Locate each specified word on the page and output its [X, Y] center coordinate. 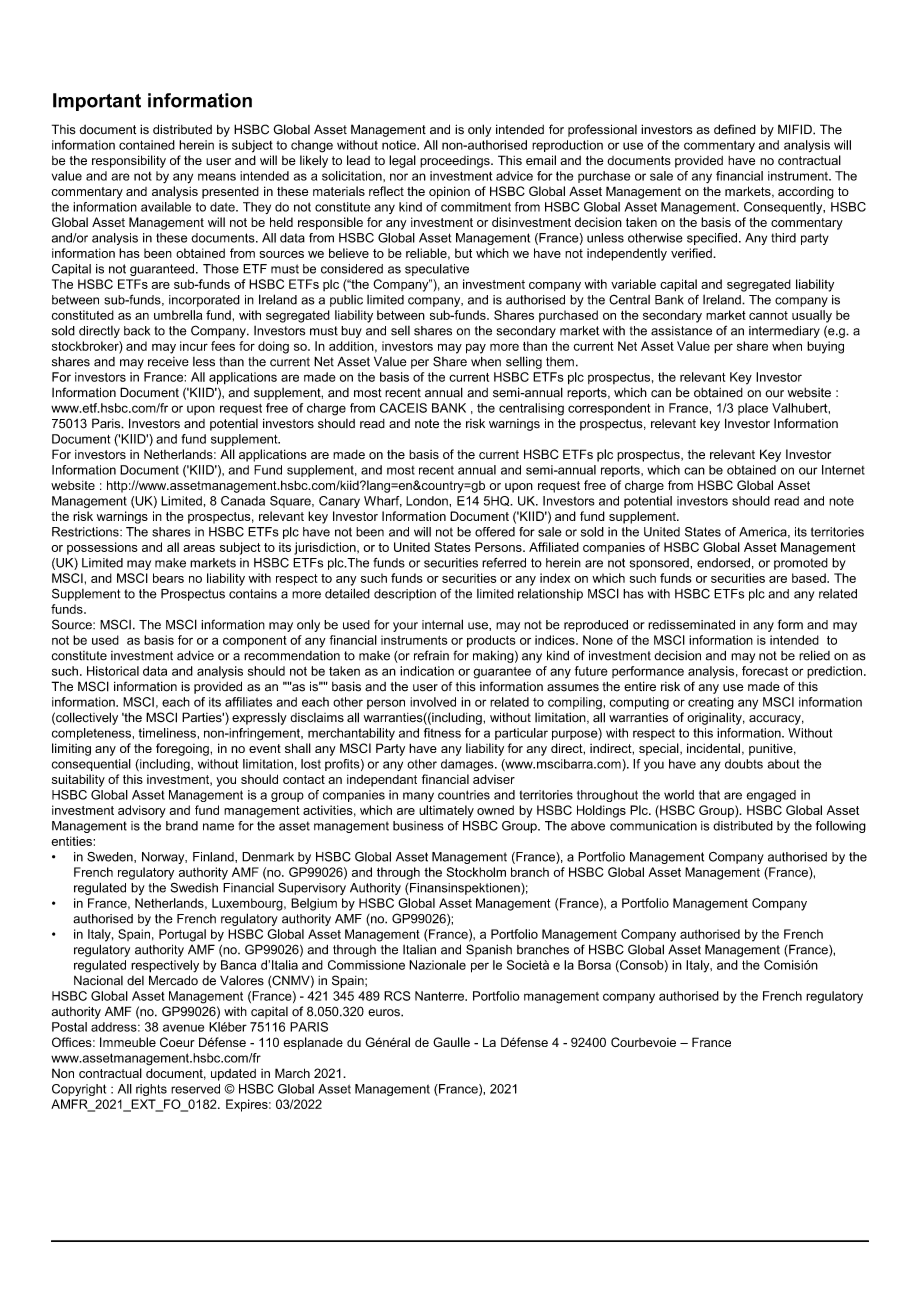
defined [735, 129]
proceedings [456, 162]
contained [147, 145]
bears [168, 578]
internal [442, 624]
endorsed [723, 563]
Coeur [177, 1042]
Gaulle [451, 1042]
